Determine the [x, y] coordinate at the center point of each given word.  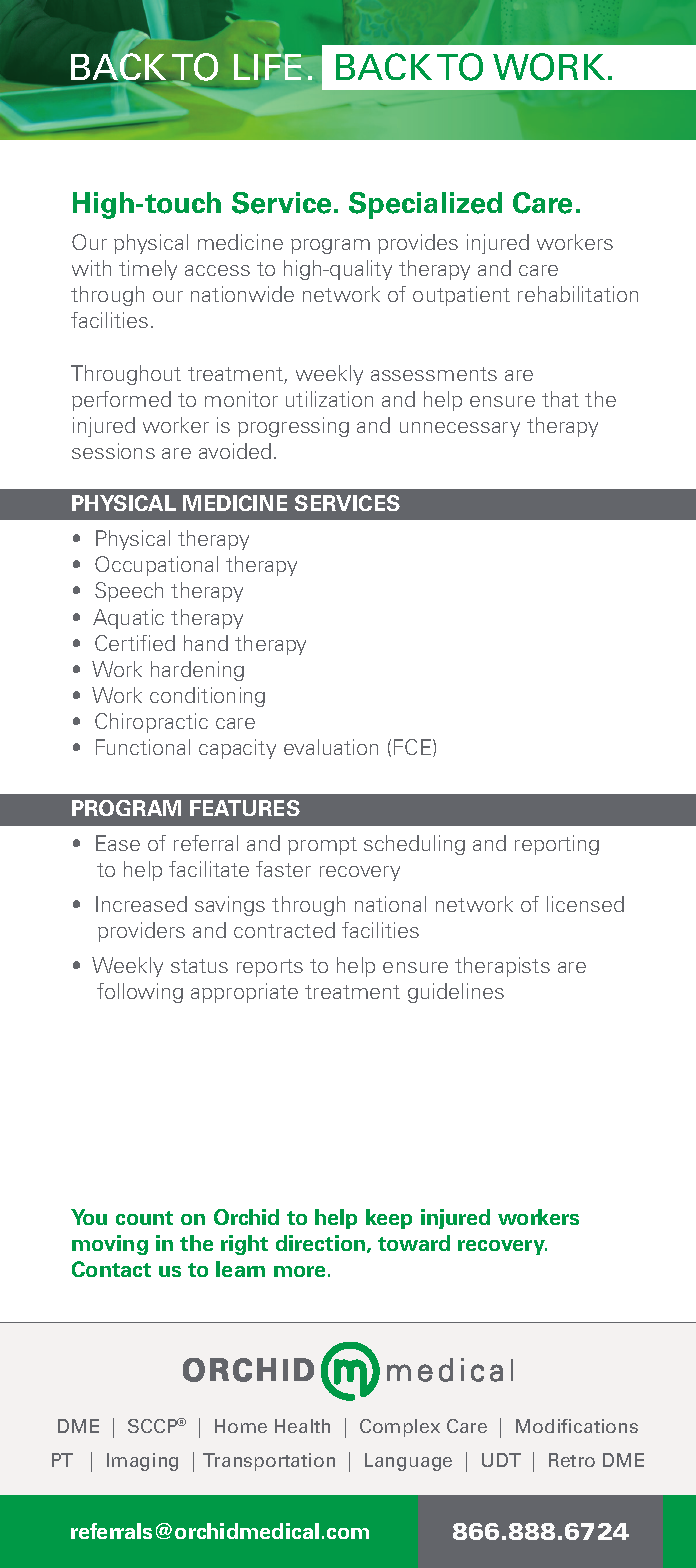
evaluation [331, 747]
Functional [143, 747]
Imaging [142, 1462]
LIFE [267, 67]
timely [148, 270]
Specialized [425, 205]
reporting [557, 845]
